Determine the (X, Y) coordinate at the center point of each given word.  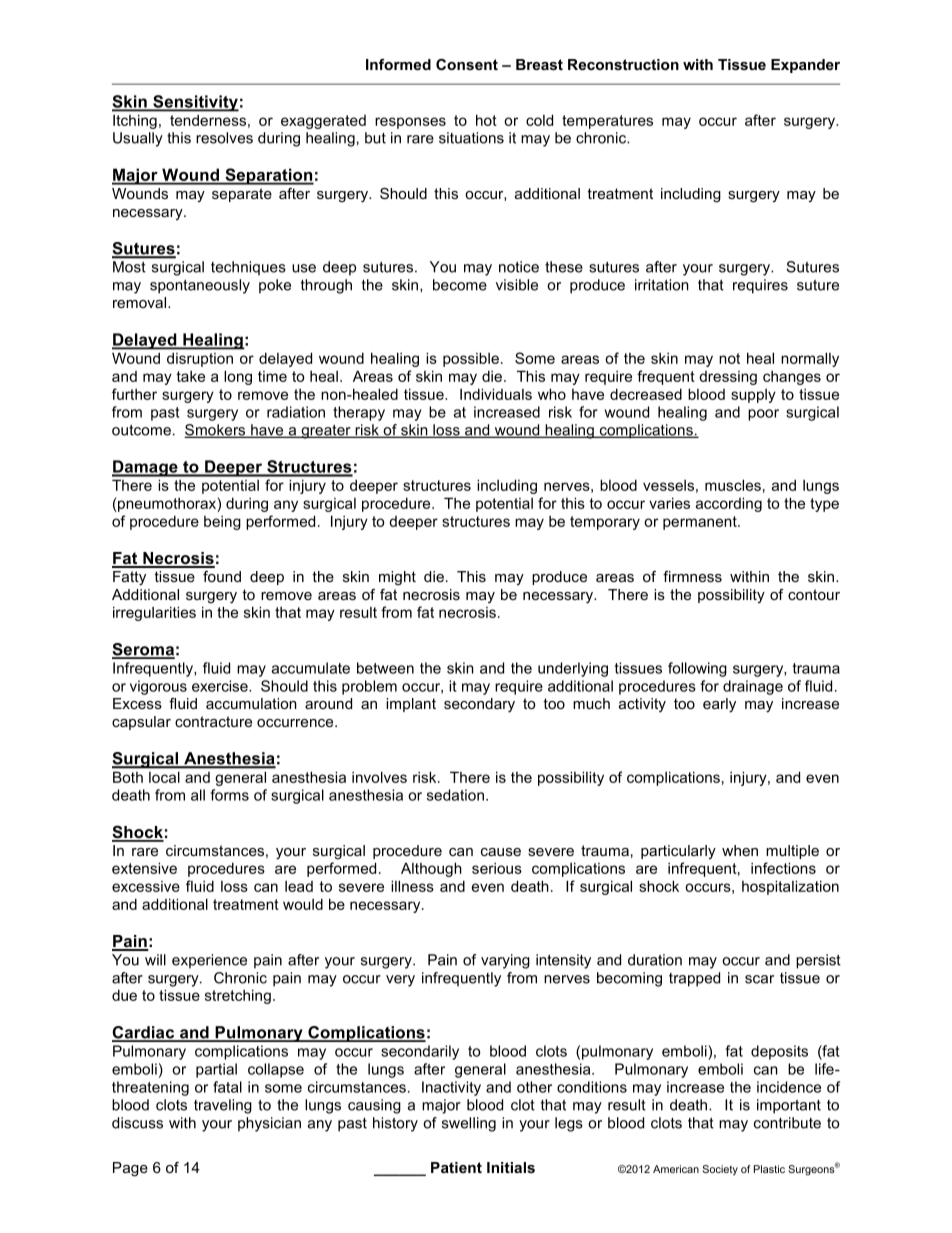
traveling (223, 1106)
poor (763, 415)
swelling (469, 1124)
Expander (805, 66)
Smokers (216, 431)
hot (486, 120)
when (740, 850)
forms (229, 795)
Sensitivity (195, 103)
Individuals (496, 394)
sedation (455, 795)
